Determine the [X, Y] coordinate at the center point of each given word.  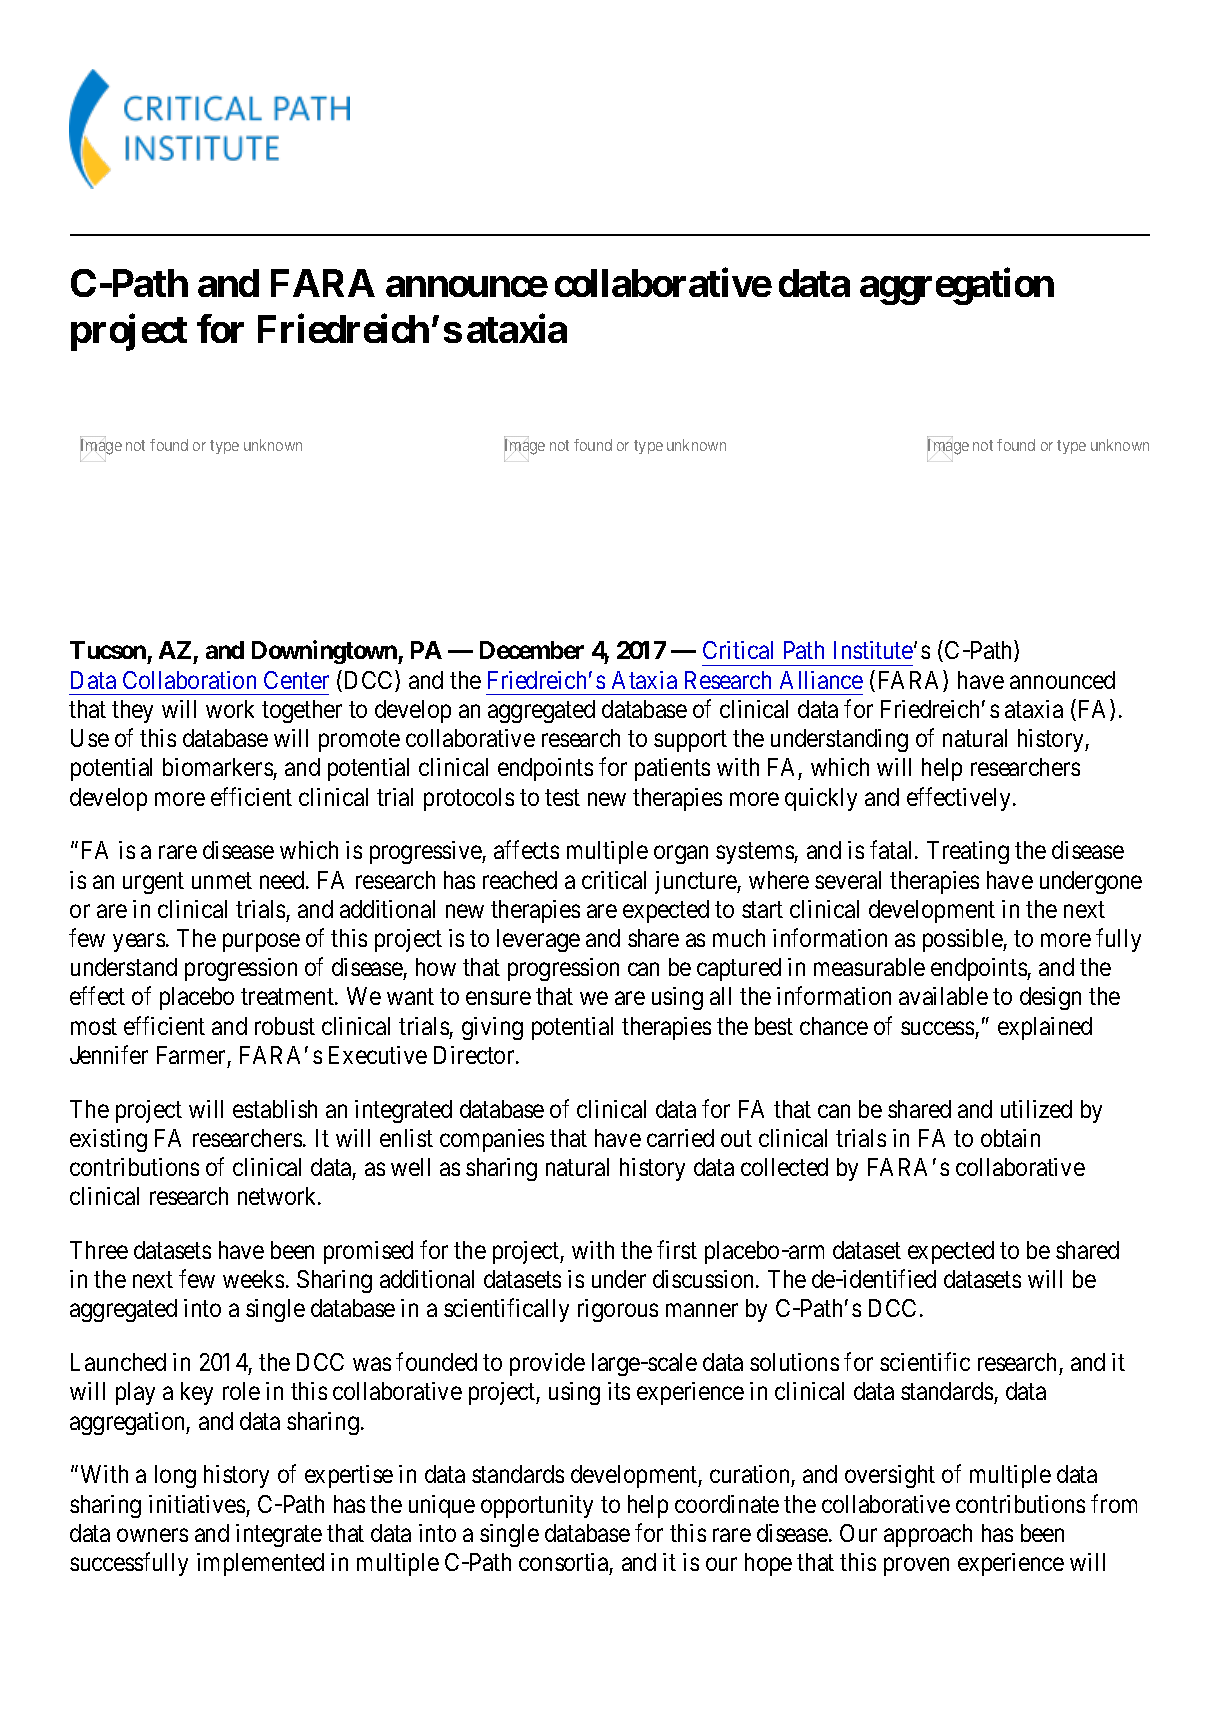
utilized [1036, 1109]
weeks [253, 1279]
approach [928, 1535]
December [532, 650]
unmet [222, 880]
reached [520, 880]
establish [275, 1109]
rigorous [618, 1310]
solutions [794, 1362]
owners [152, 1535]
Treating [968, 852]
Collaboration [189, 680]
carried [680, 1138]
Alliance [821, 680]
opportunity [537, 1506]
